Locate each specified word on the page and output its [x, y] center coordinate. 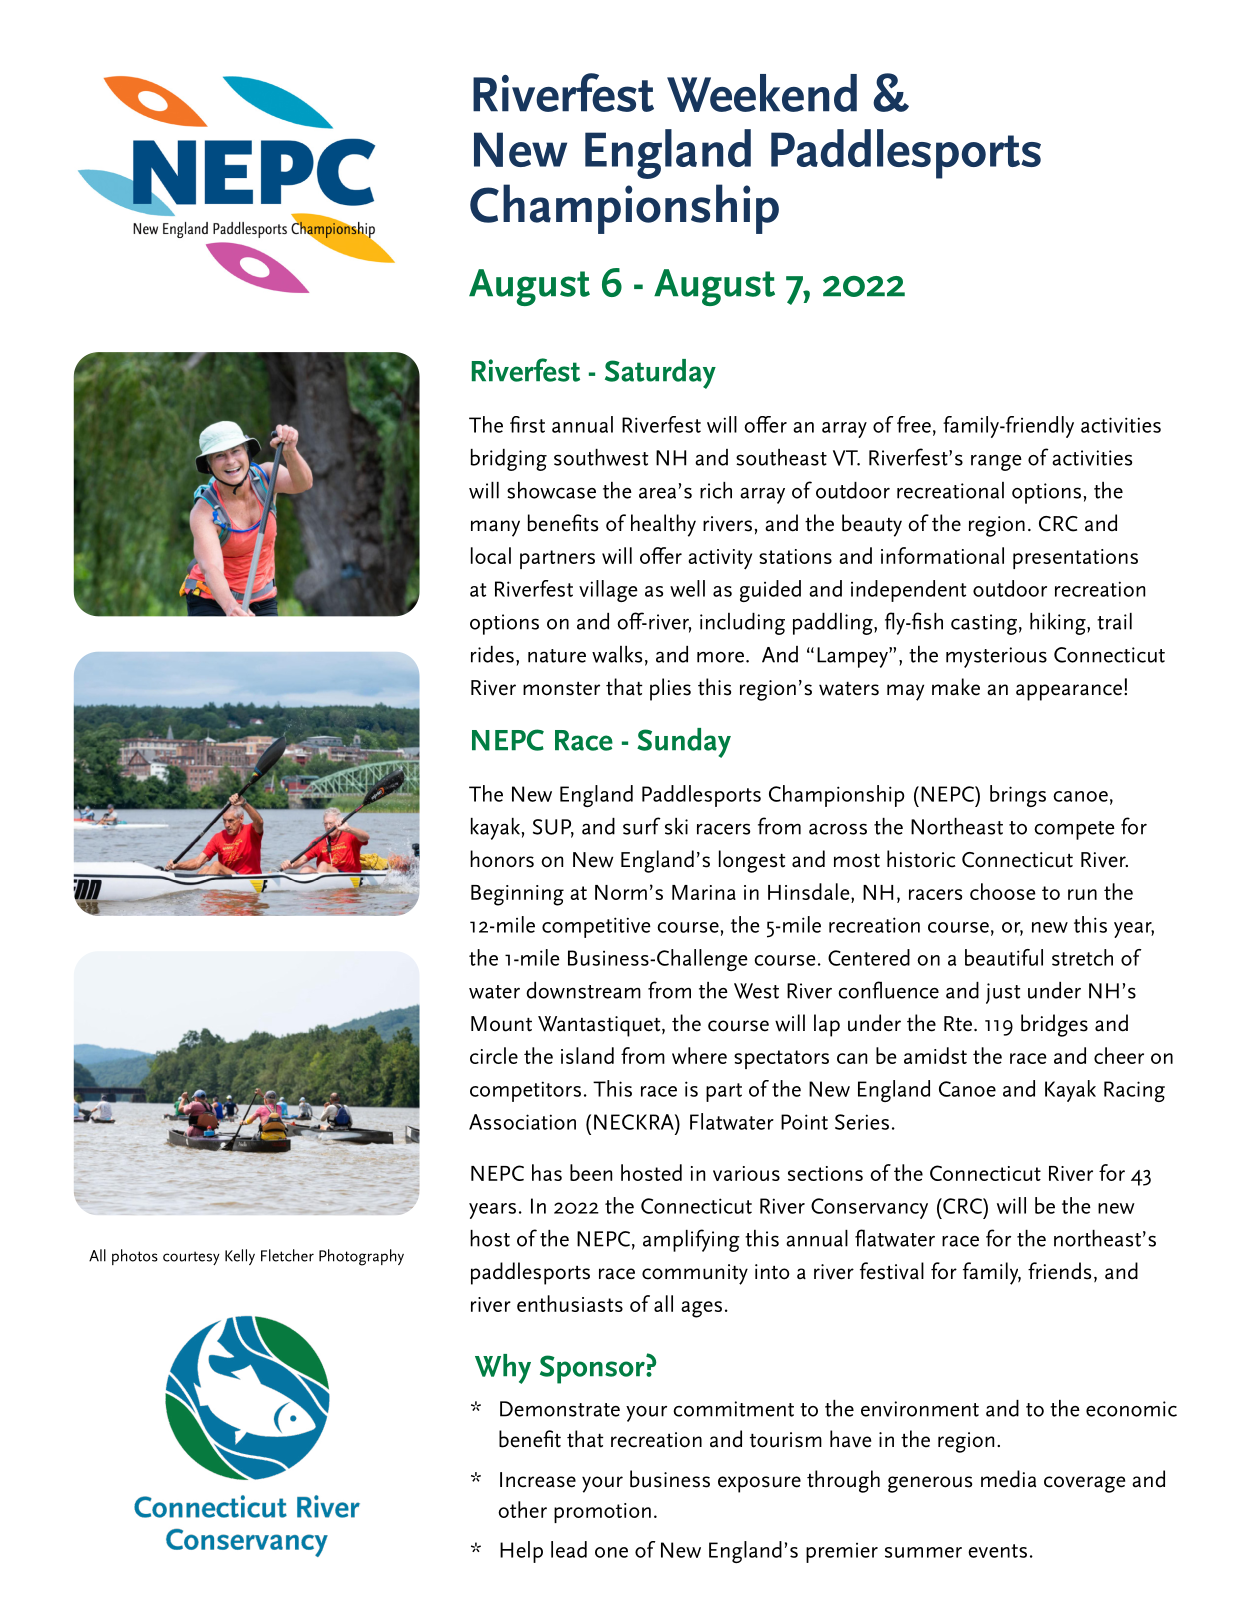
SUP [553, 828]
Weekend [762, 93]
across [838, 829]
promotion [602, 1513]
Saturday [660, 374]
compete [1074, 830]
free [914, 424]
